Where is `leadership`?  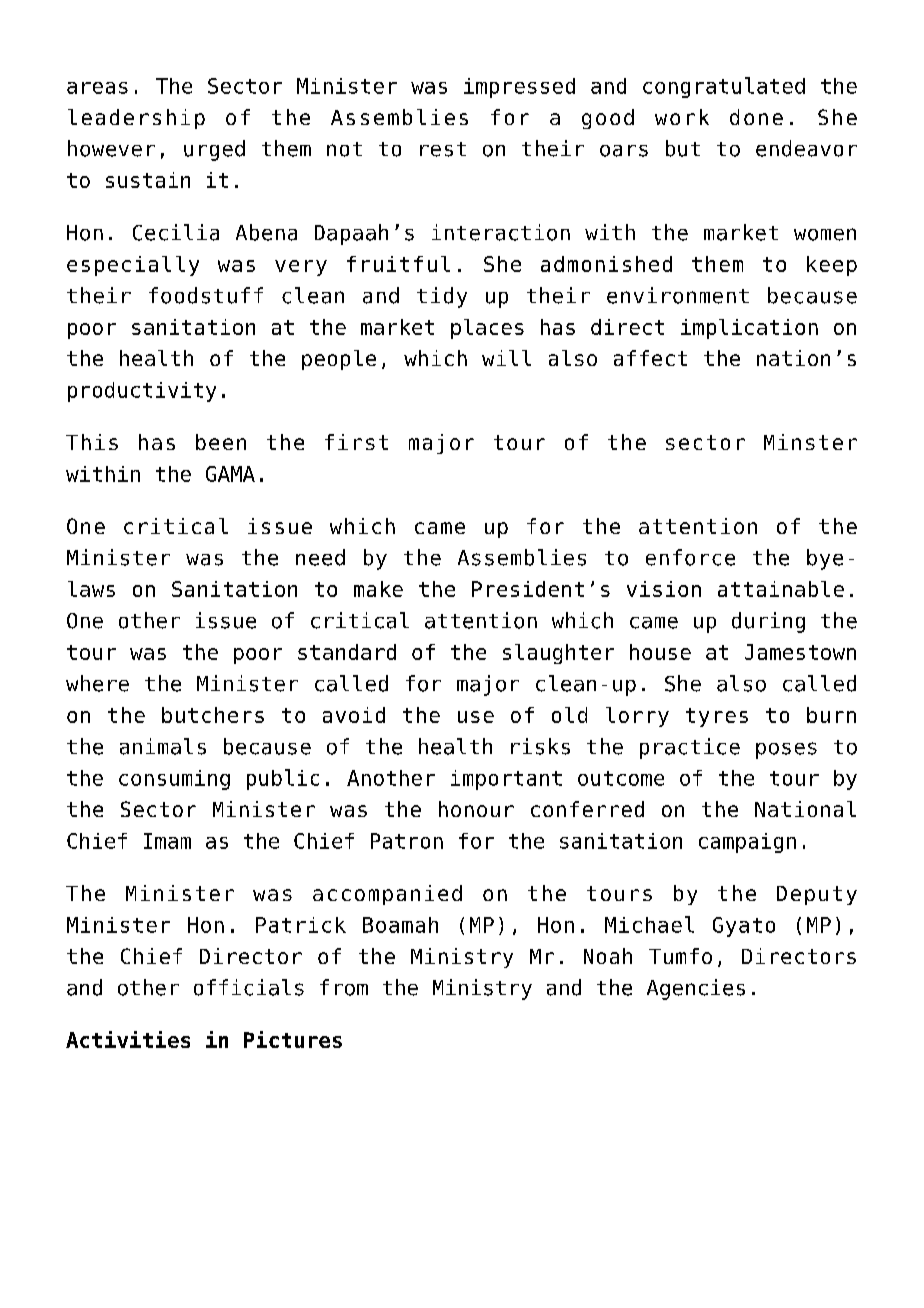 leadership is located at coordinates (136, 119).
